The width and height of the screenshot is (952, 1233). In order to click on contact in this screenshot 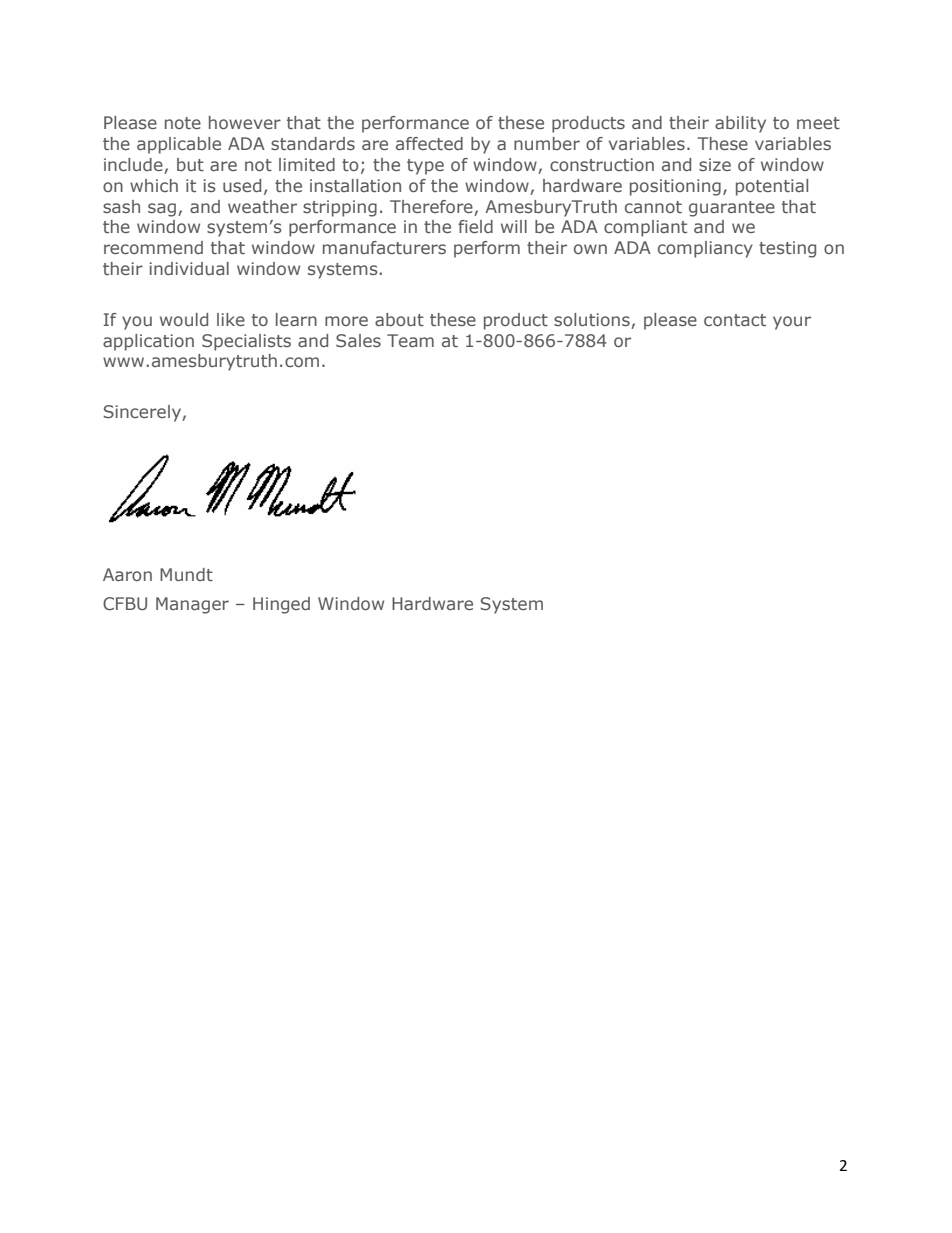, I will do `click(735, 320)`.
